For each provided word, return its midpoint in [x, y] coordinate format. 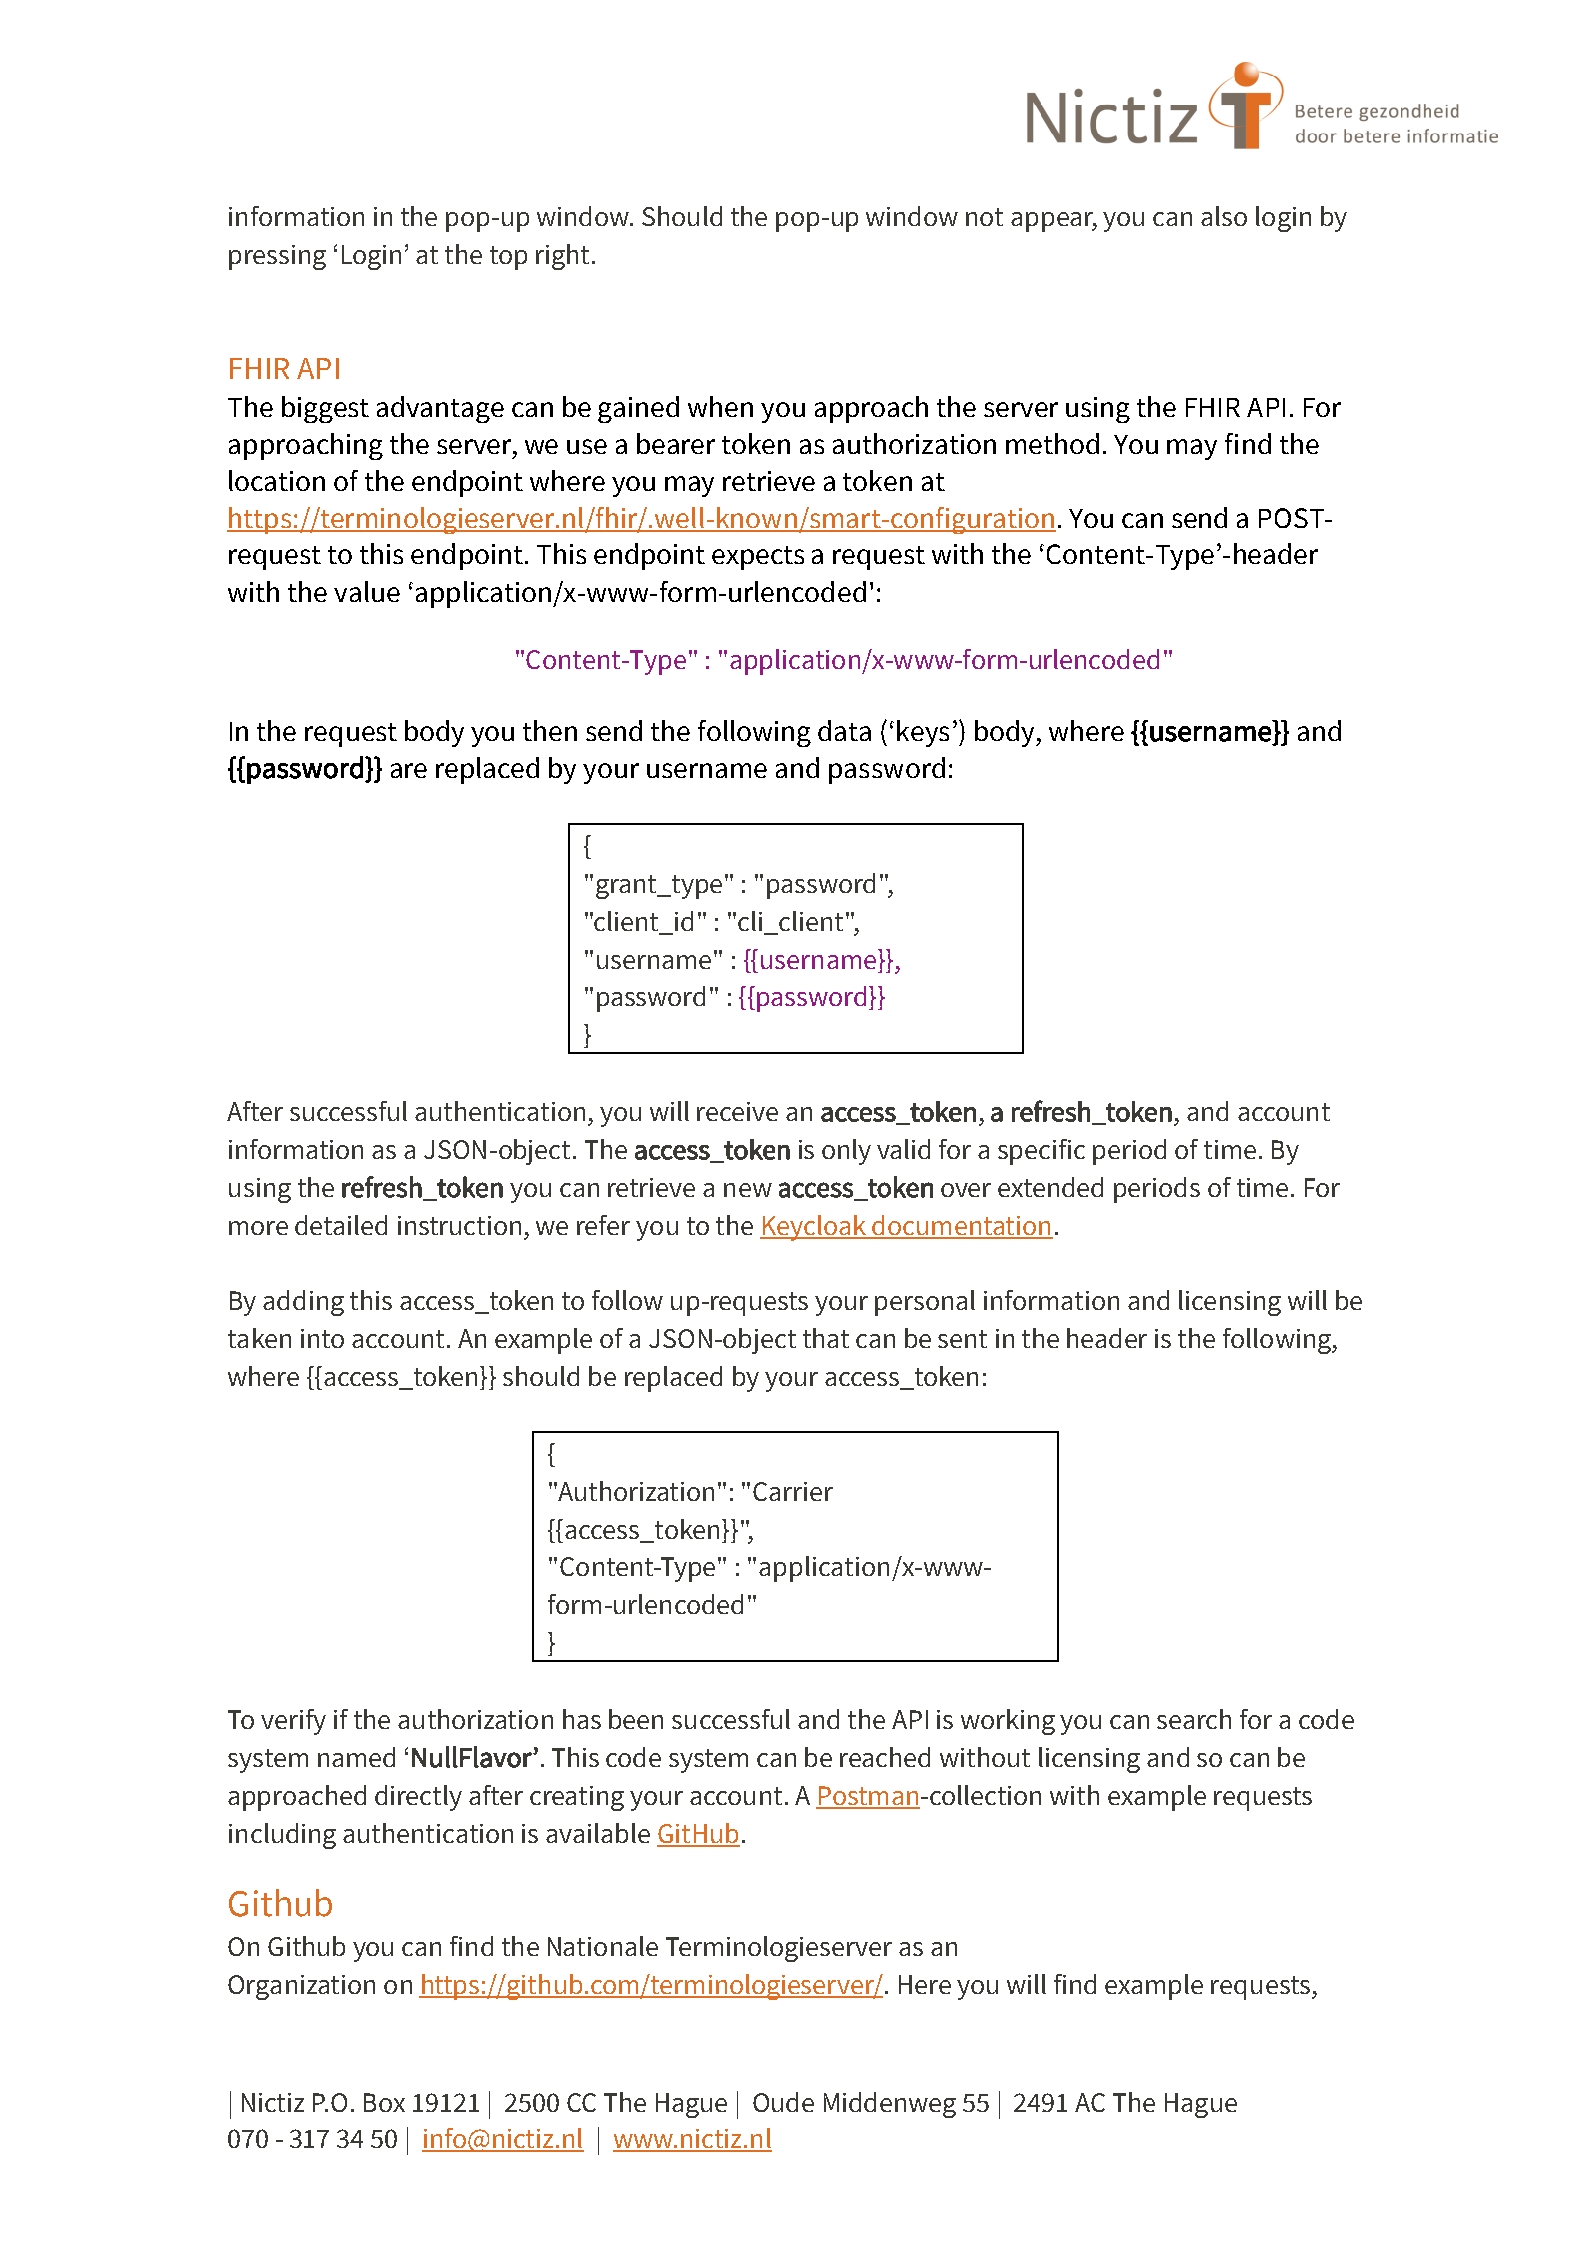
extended [1050, 1187]
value [367, 591]
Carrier [793, 1491]
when [720, 406]
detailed [341, 1225]
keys [923, 733]
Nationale [603, 1946]
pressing [277, 257]
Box [384, 2102]
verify [293, 1722]
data [844, 730]
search [1194, 1719]
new [748, 1190]
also [1224, 216]
